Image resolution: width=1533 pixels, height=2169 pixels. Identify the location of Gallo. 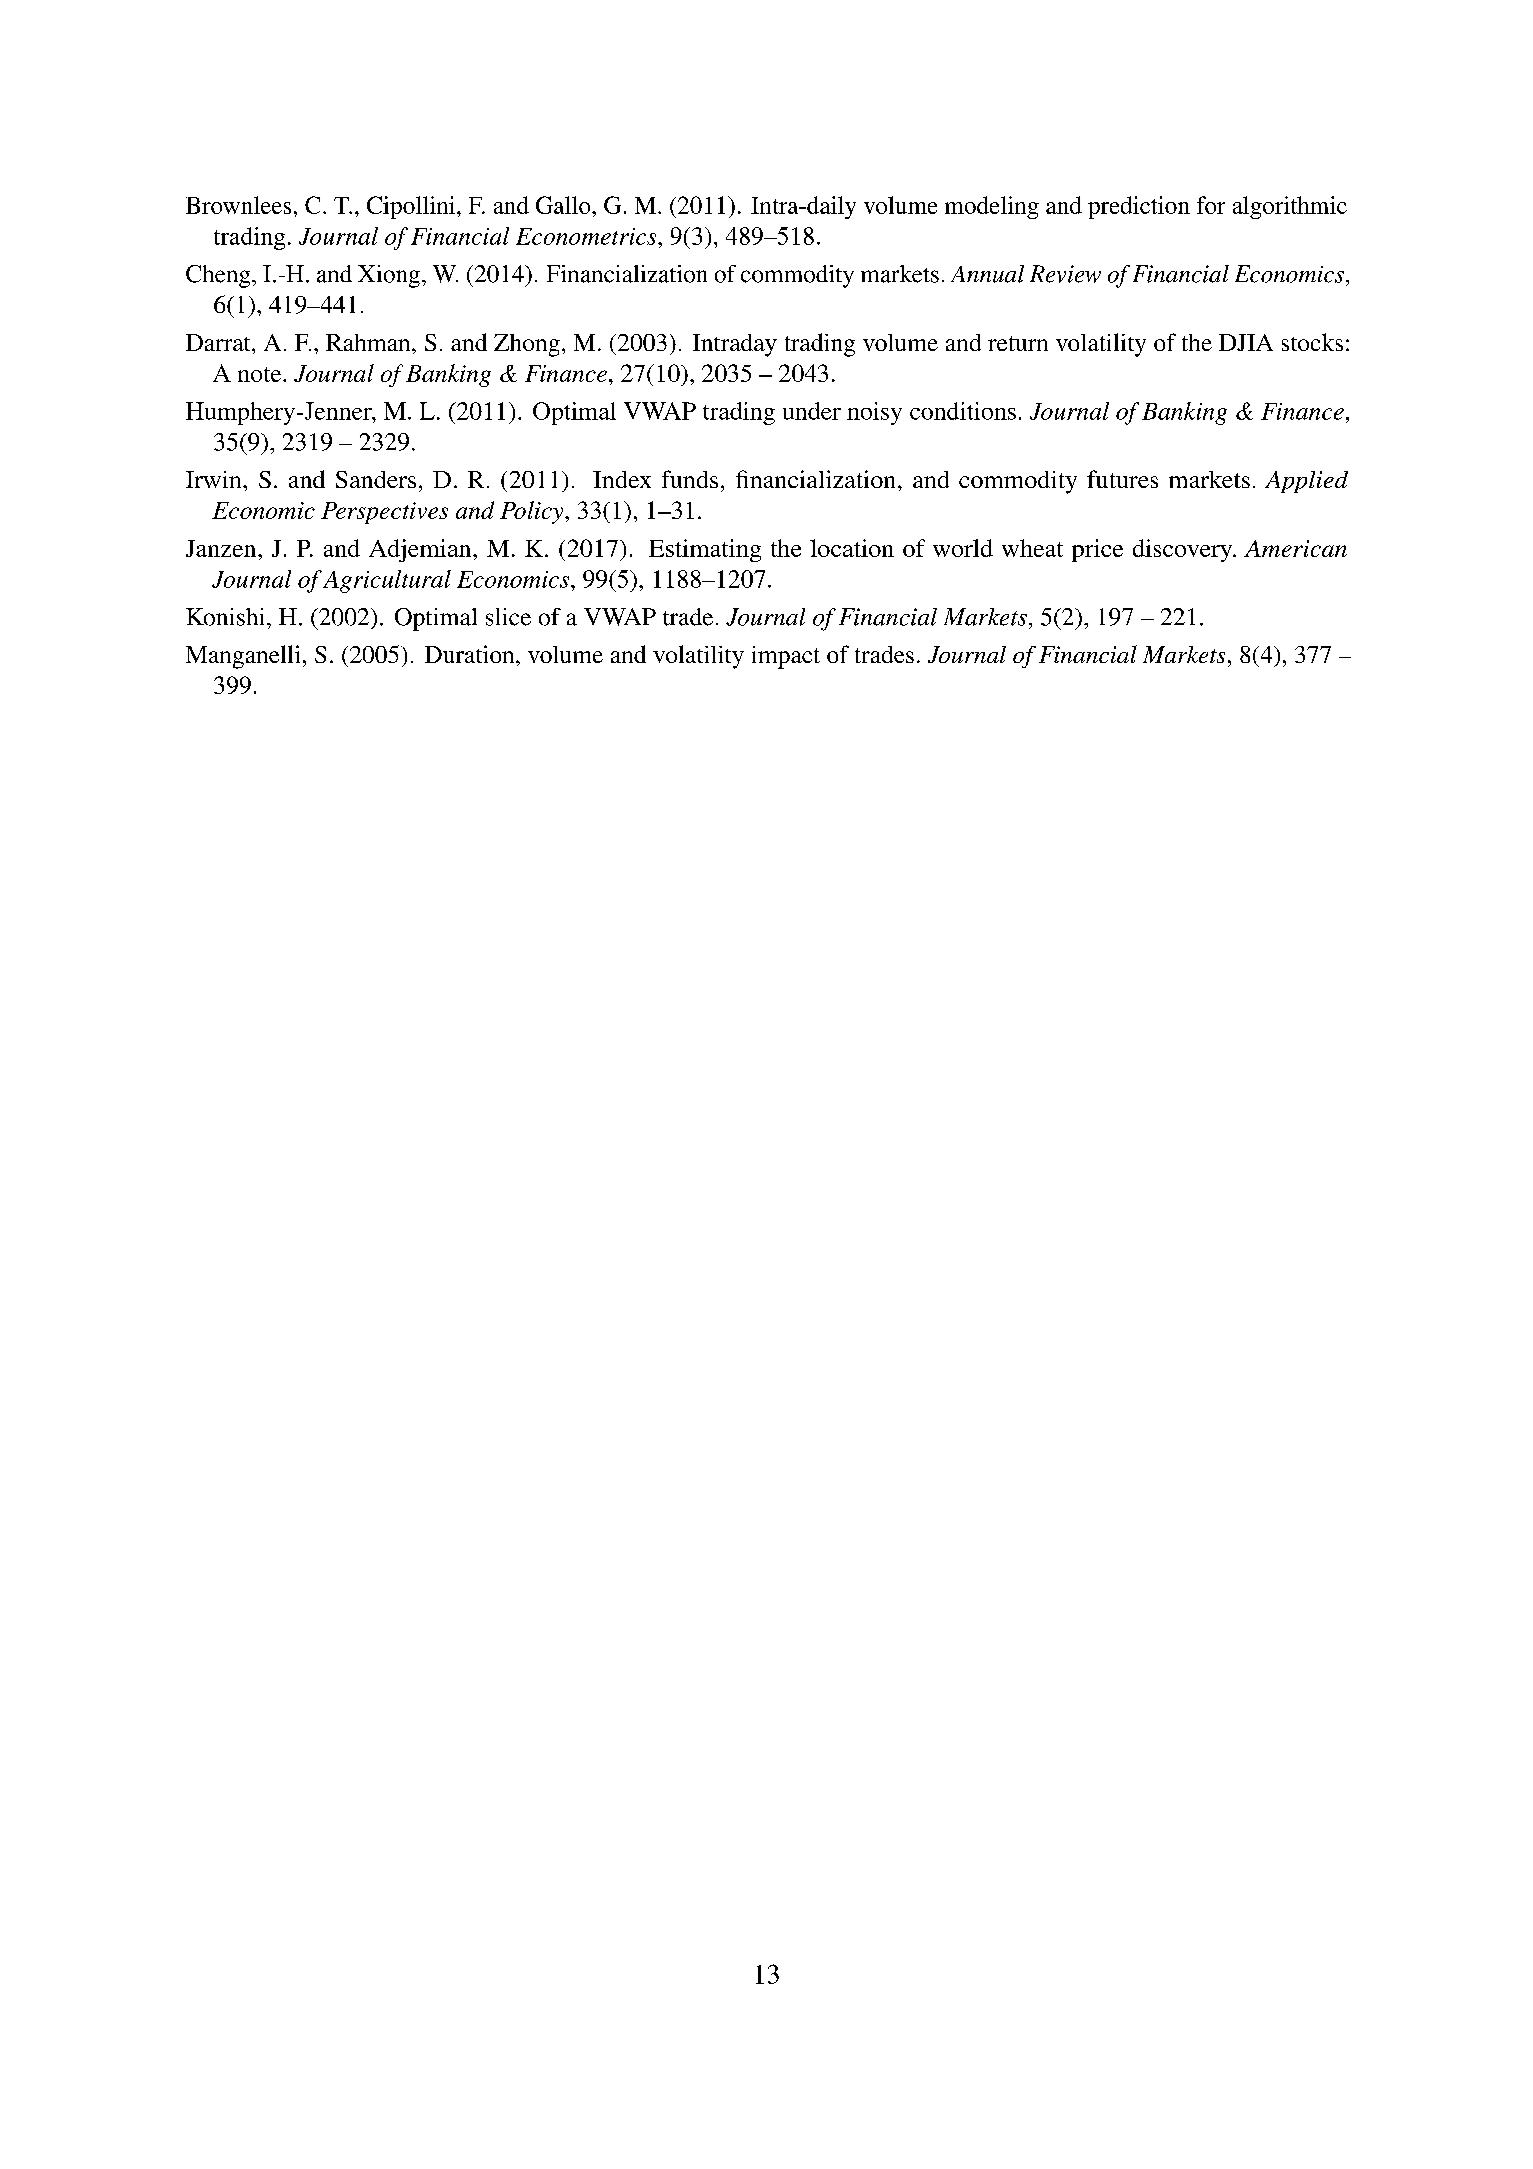
(564, 205).
